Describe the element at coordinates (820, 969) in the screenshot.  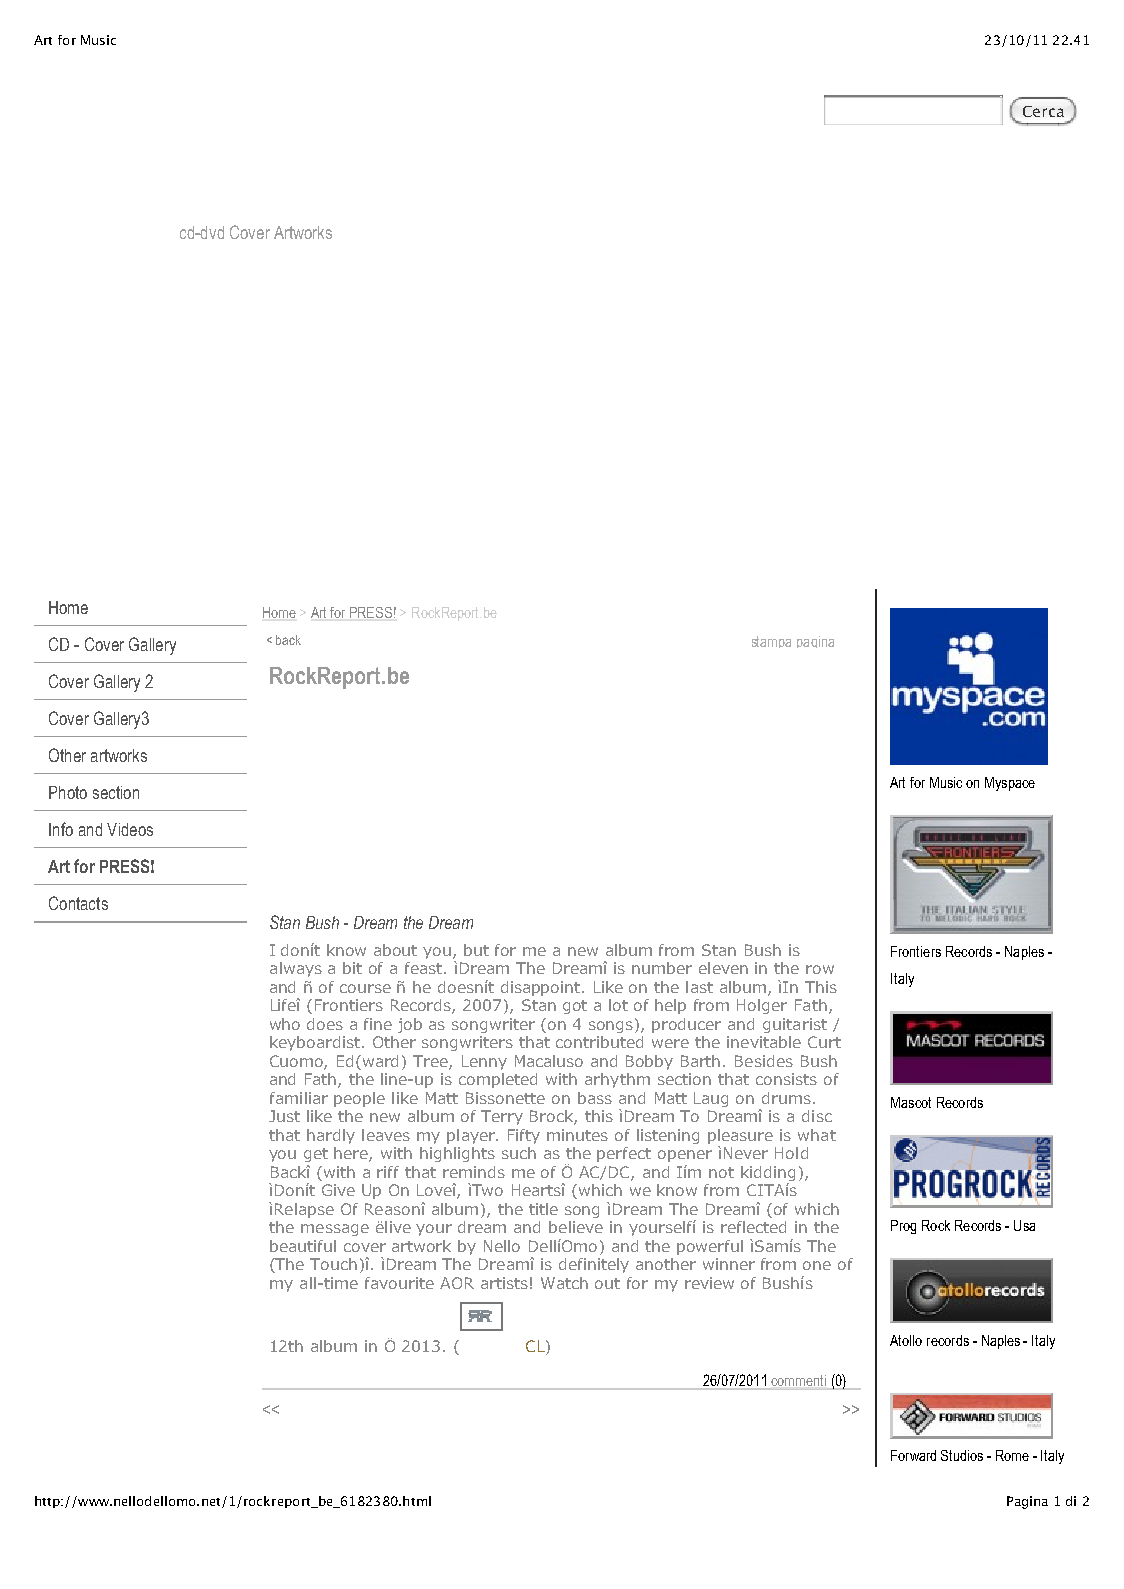
I see `row` at that location.
